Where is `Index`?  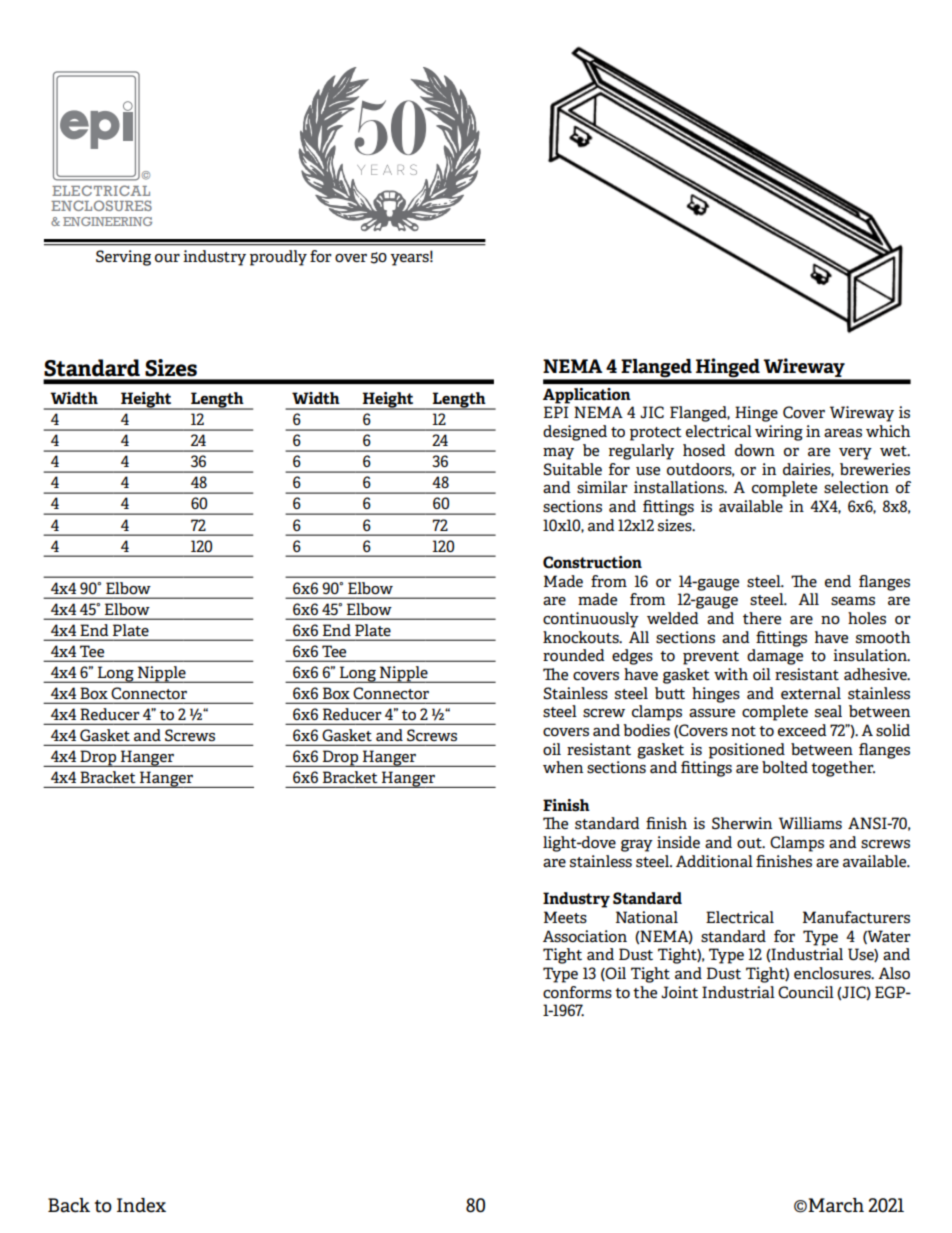 Index is located at coordinates (141, 1205).
